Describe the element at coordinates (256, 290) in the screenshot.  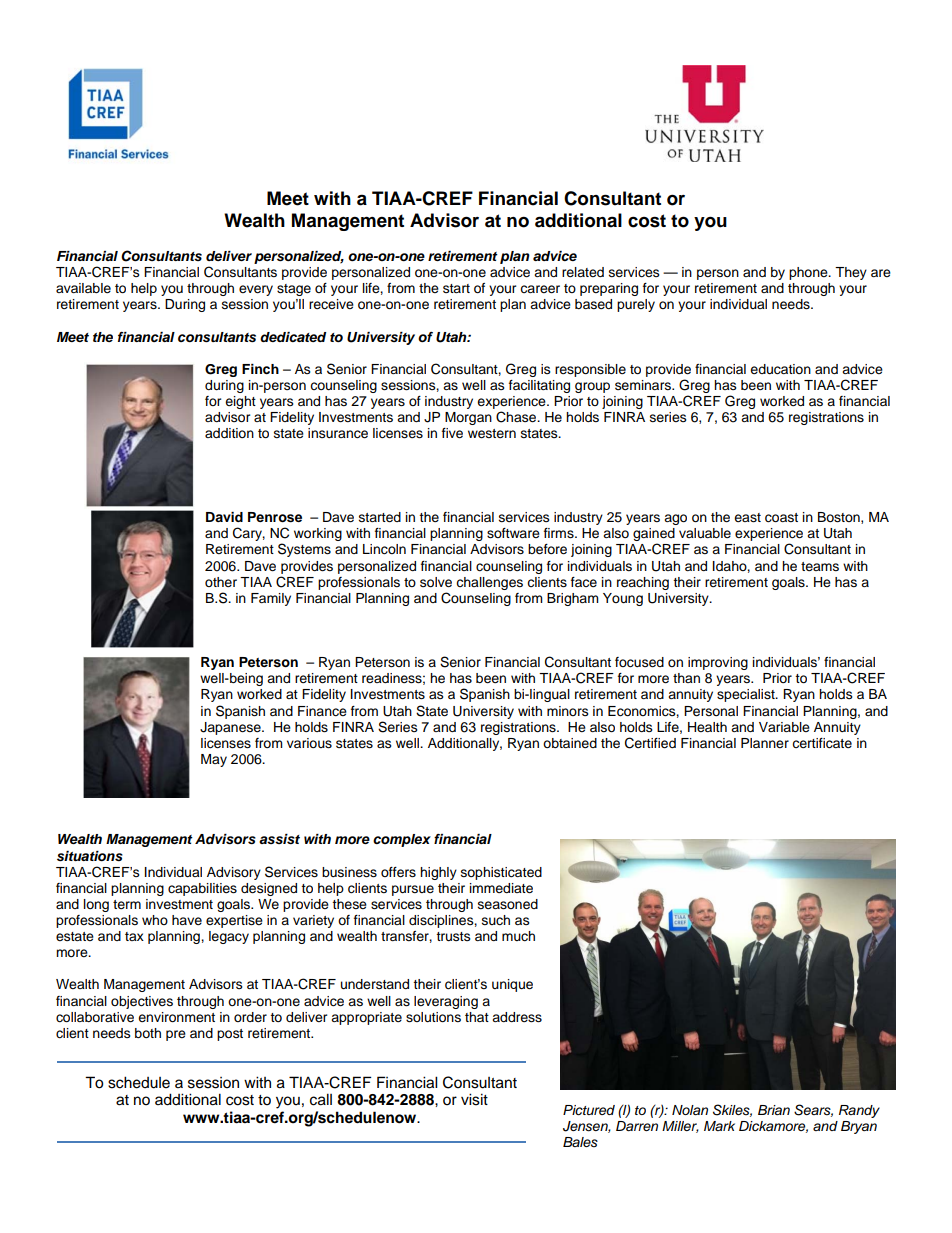
I see `every` at that location.
